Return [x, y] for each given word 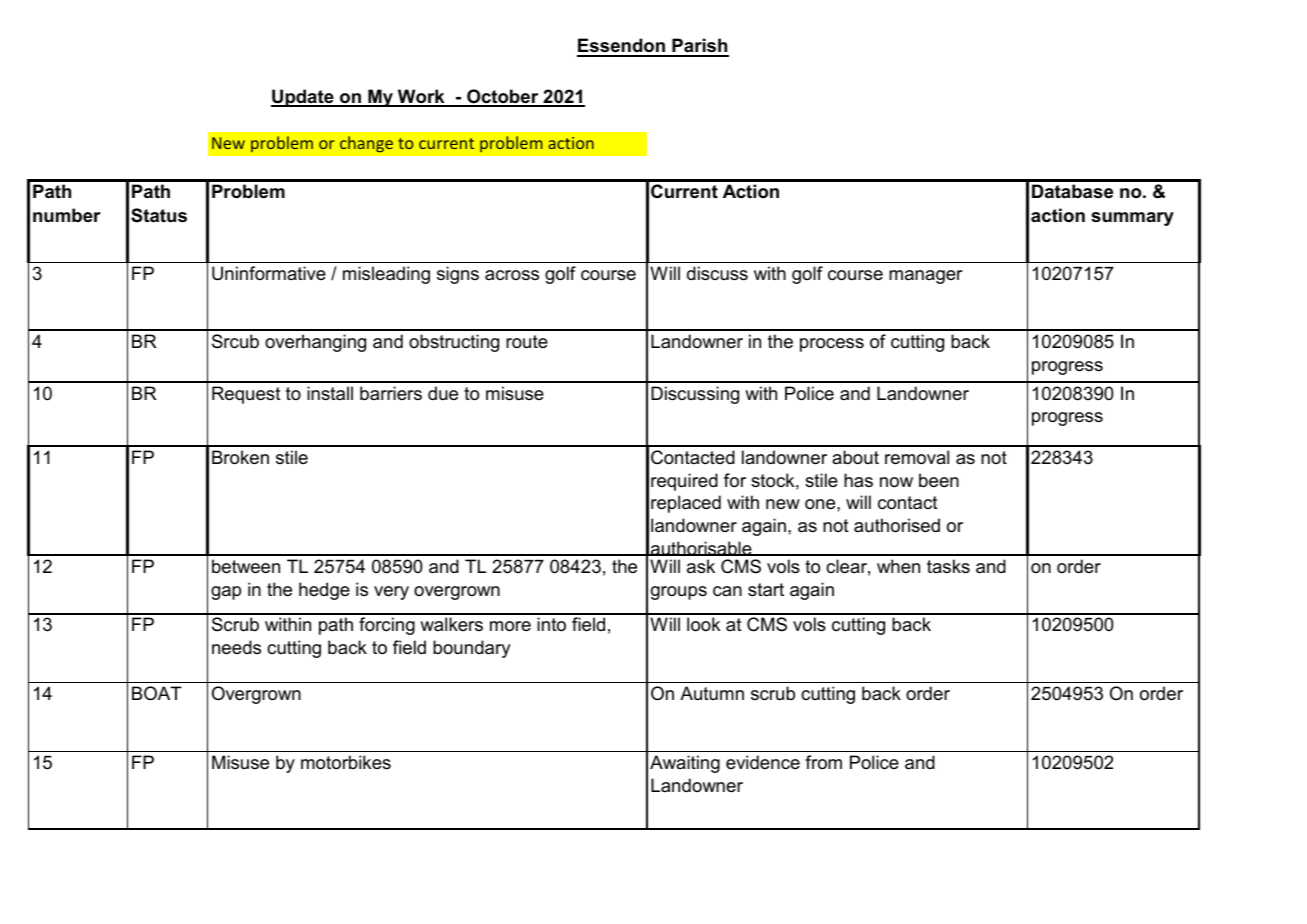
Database [1072, 191]
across [512, 275]
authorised [897, 525]
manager [925, 277]
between [246, 566]
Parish [699, 47]
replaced [686, 504]
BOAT [157, 693]
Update [303, 98]
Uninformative [269, 273]
